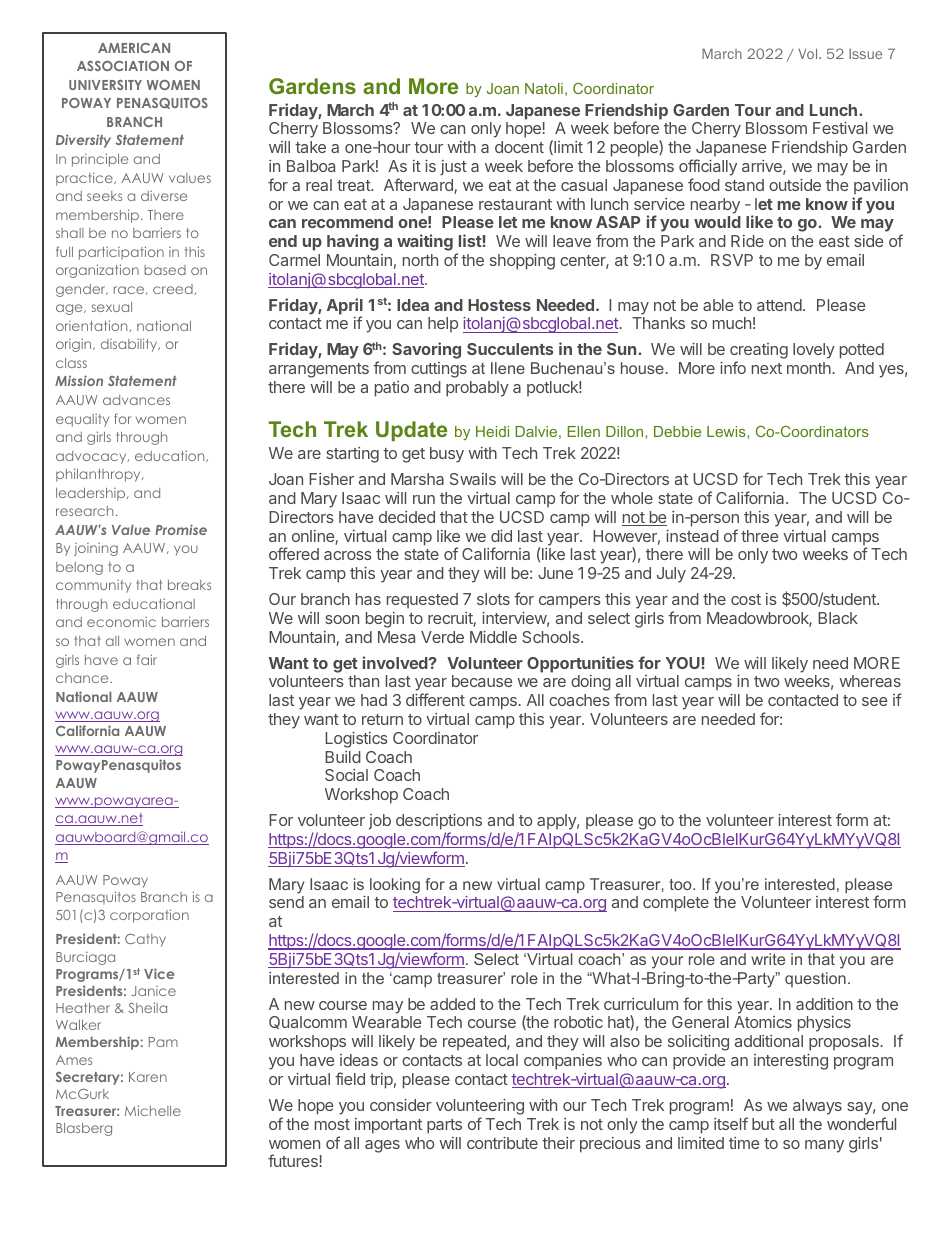 This page has width=952, height=1233. What do you see at coordinates (130, 345) in the page?
I see `disability` at bounding box center [130, 345].
